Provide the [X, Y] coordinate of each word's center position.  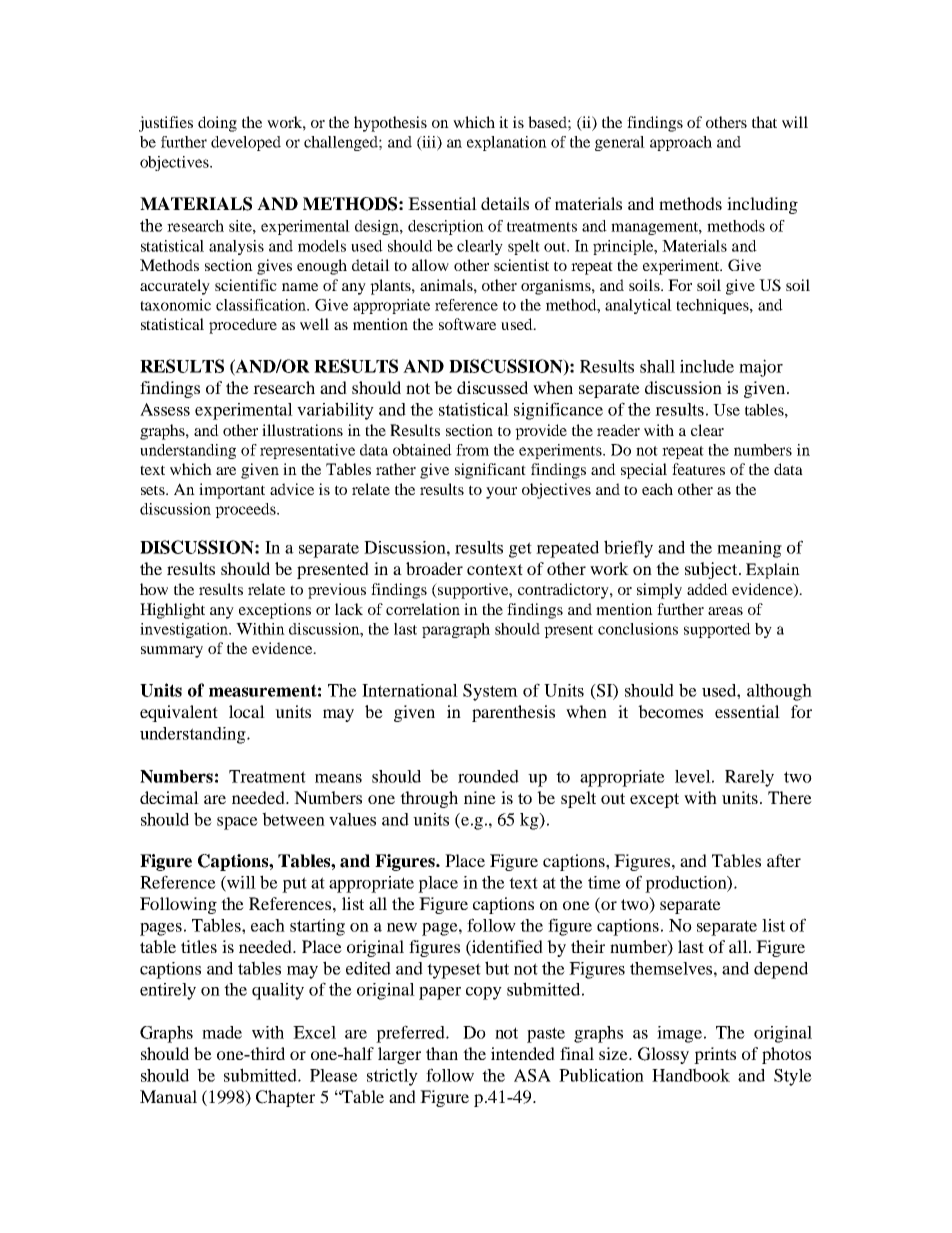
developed [246, 143]
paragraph [456, 630]
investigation [185, 630]
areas [725, 611]
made [222, 1032]
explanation [507, 143]
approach [681, 143]
